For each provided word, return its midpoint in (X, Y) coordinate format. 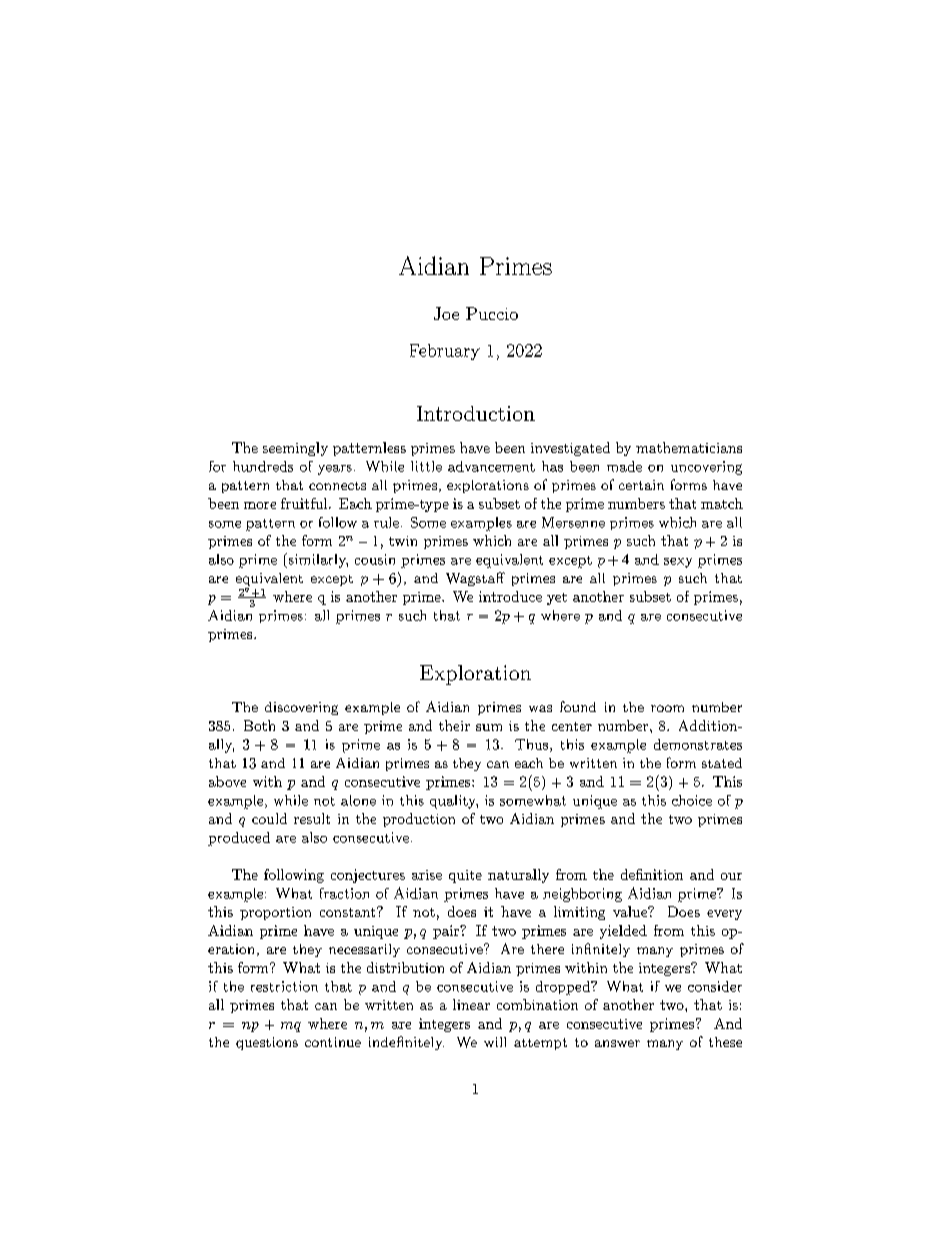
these (725, 1042)
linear (471, 1004)
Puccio (492, 313)
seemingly (295, 449)
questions (267, 1043)
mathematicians (689, 447)
